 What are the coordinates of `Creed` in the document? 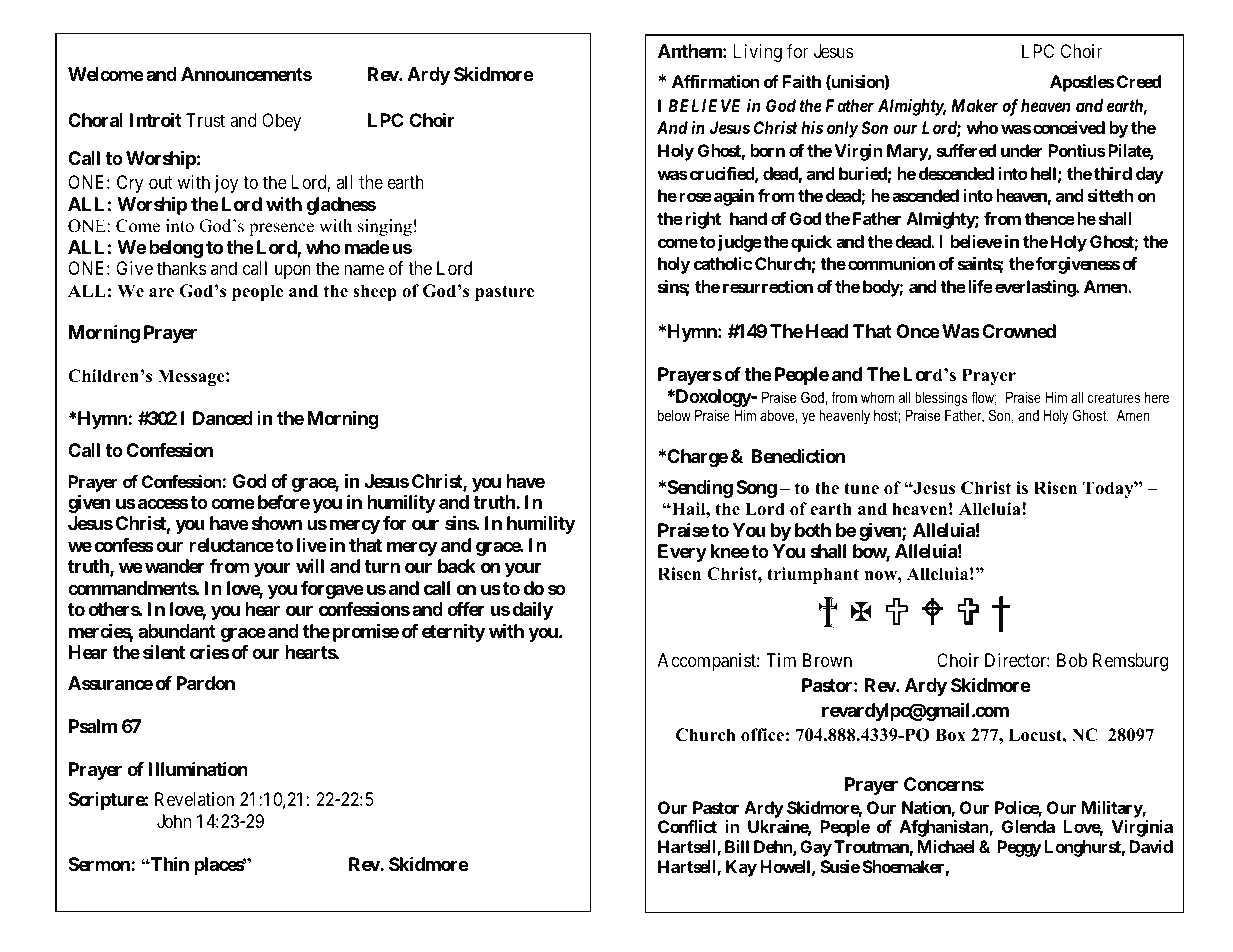 It's located at (1139, 81).
